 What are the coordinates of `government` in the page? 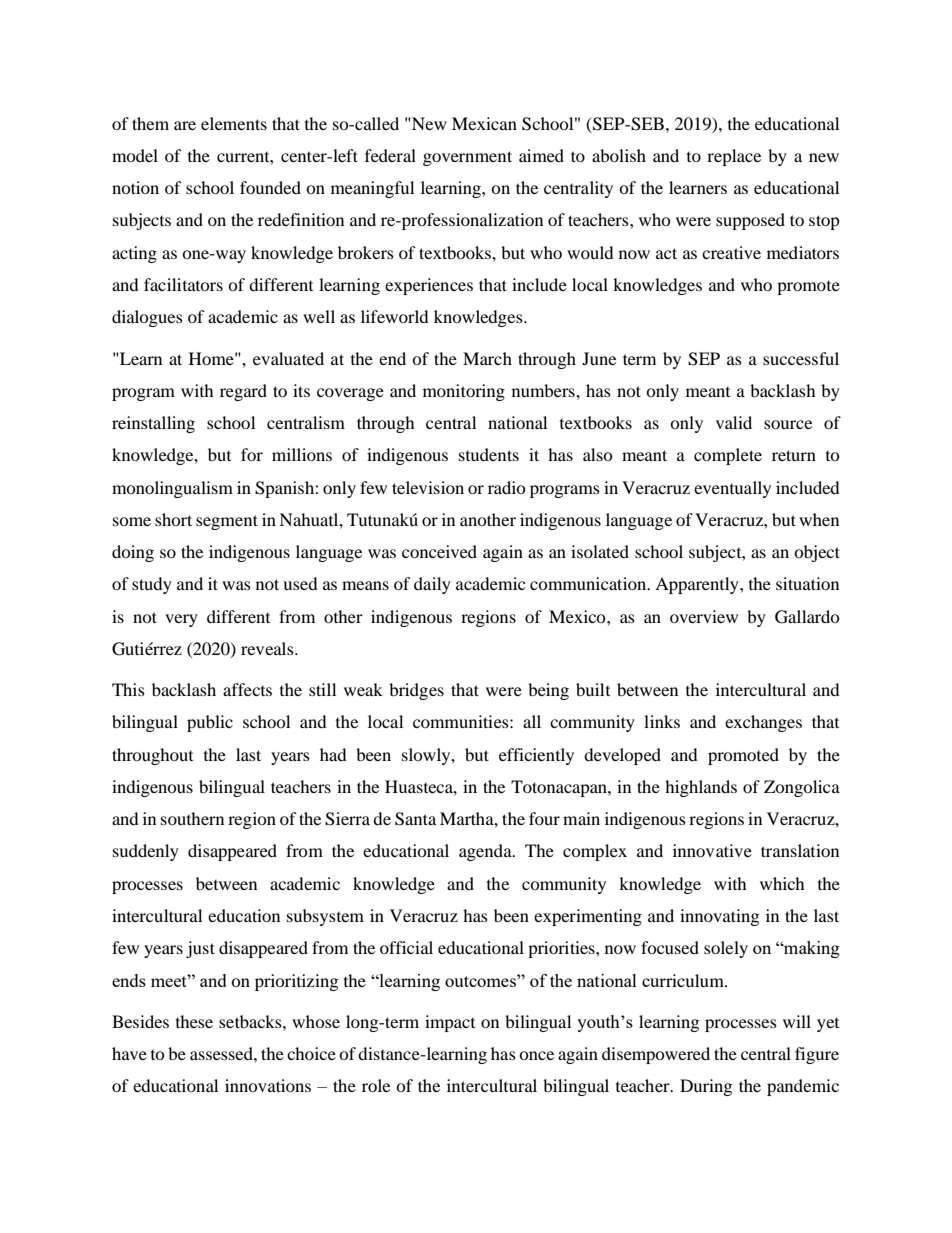 It's located at (467, 158).
